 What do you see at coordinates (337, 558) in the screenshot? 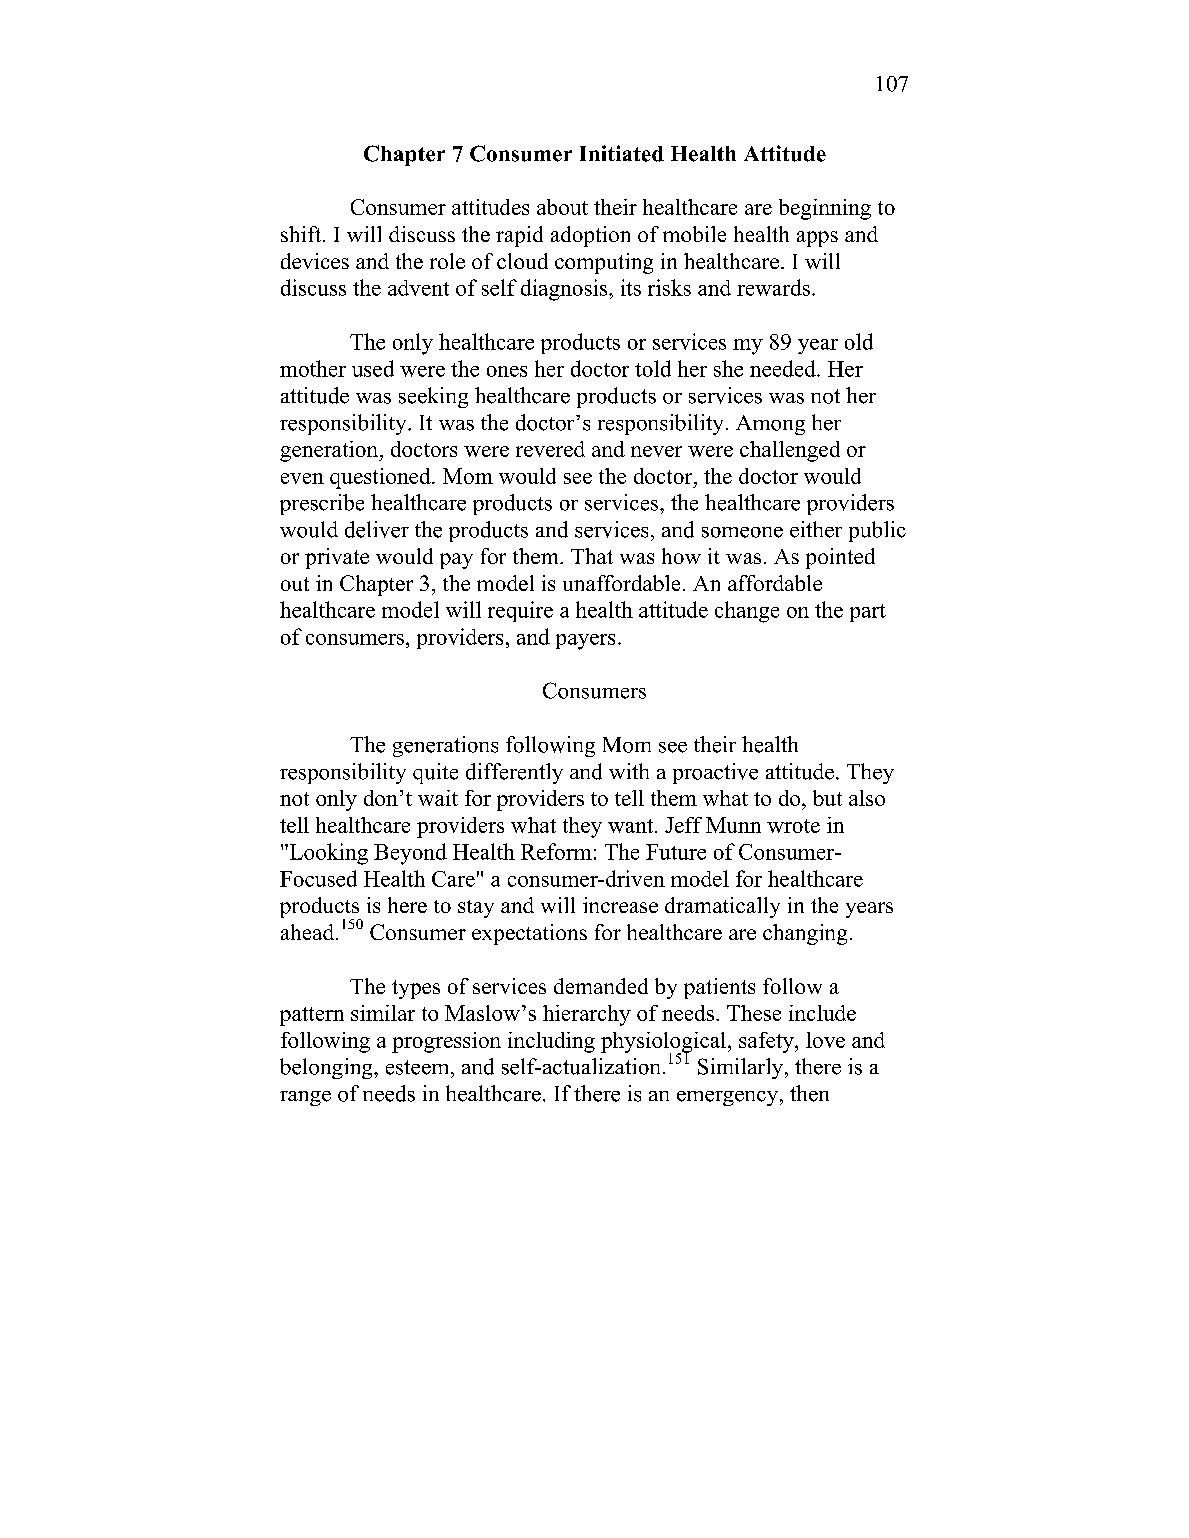
I see `private` at bounding box center [337, 558].
